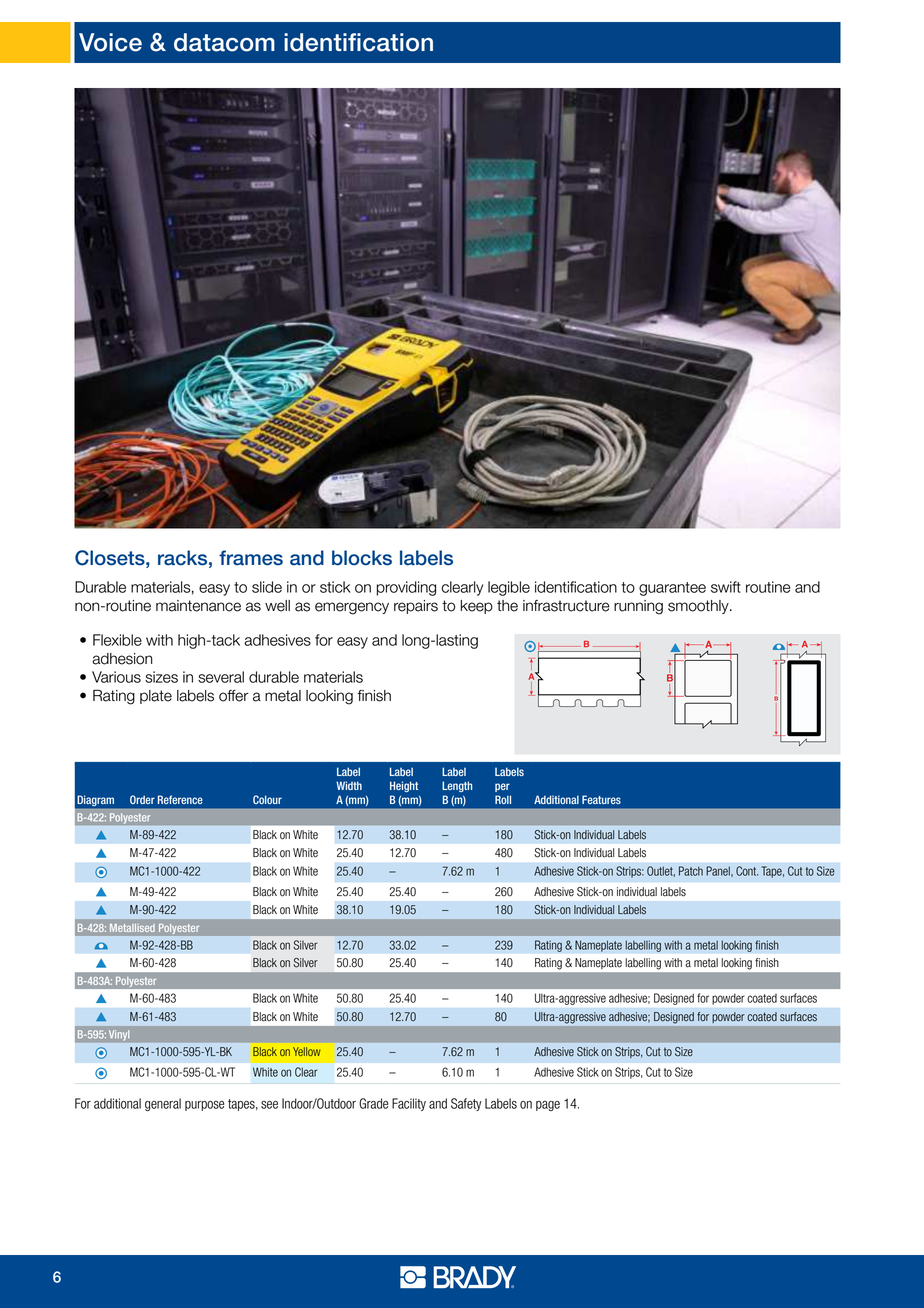 This screenshot has width=924, height=1308. I want to click on Patch, so click(691, 871).
